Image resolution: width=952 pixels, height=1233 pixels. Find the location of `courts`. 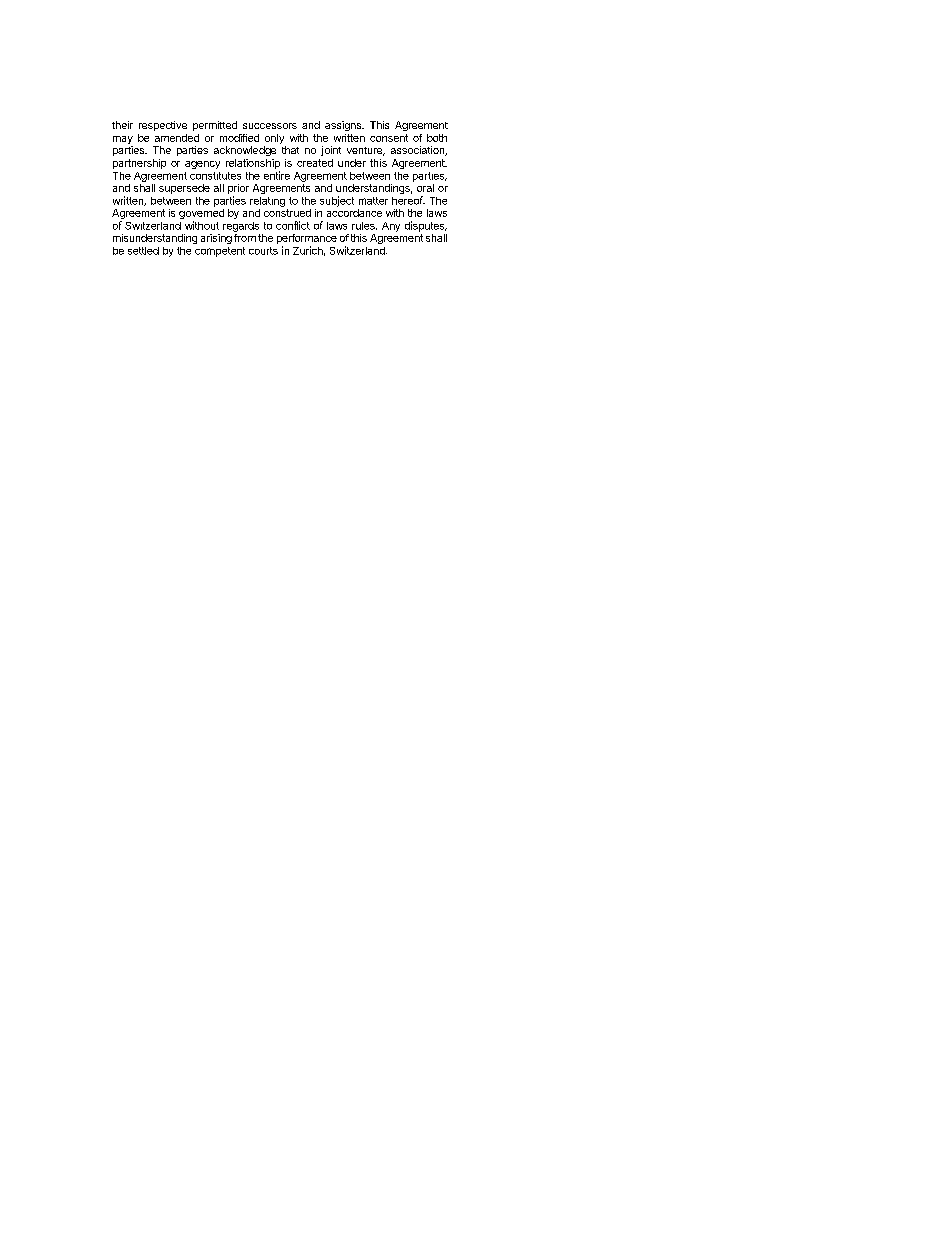

courts is located at coordinates (263, 251).
